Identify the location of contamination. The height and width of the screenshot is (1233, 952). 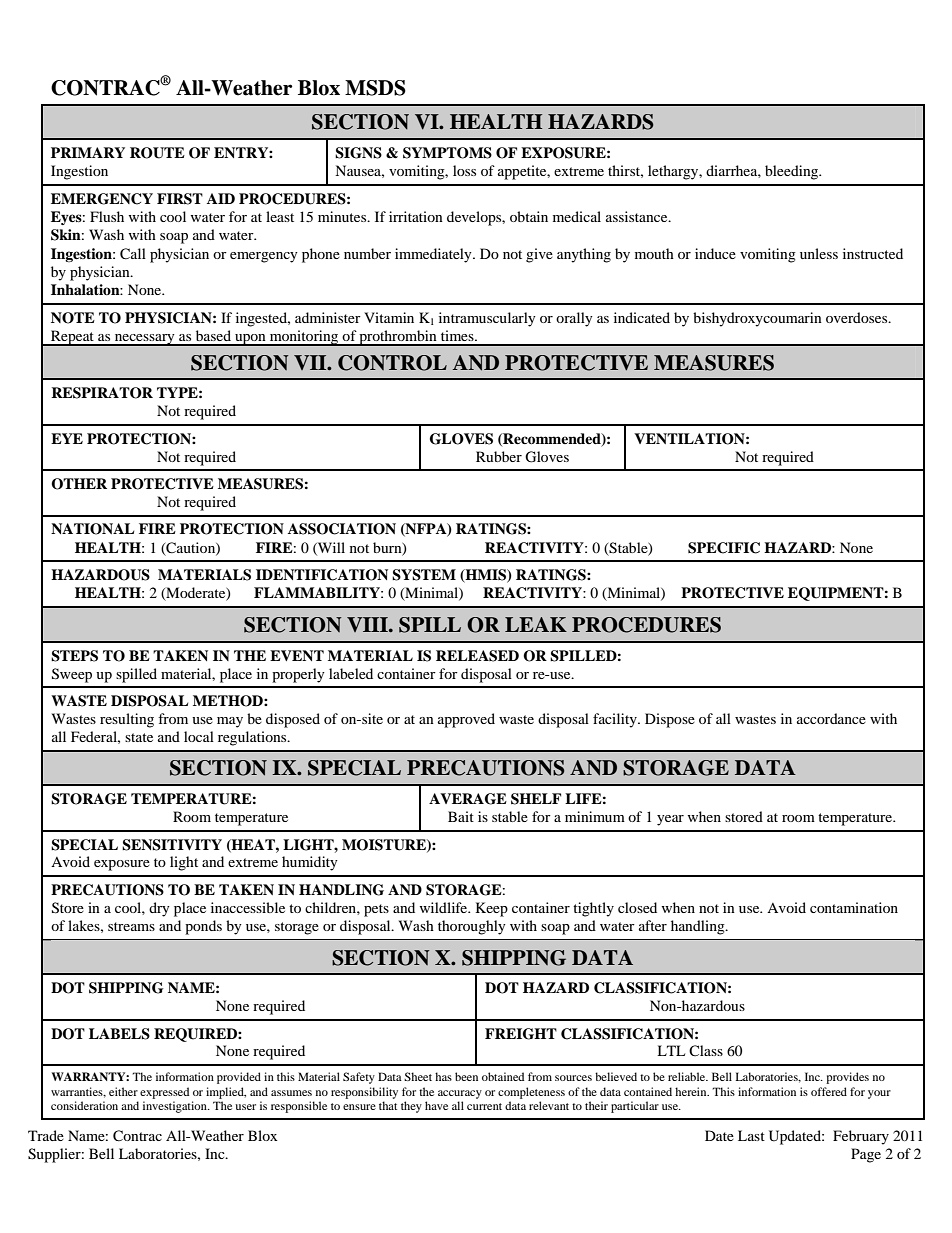
(854, 907).
